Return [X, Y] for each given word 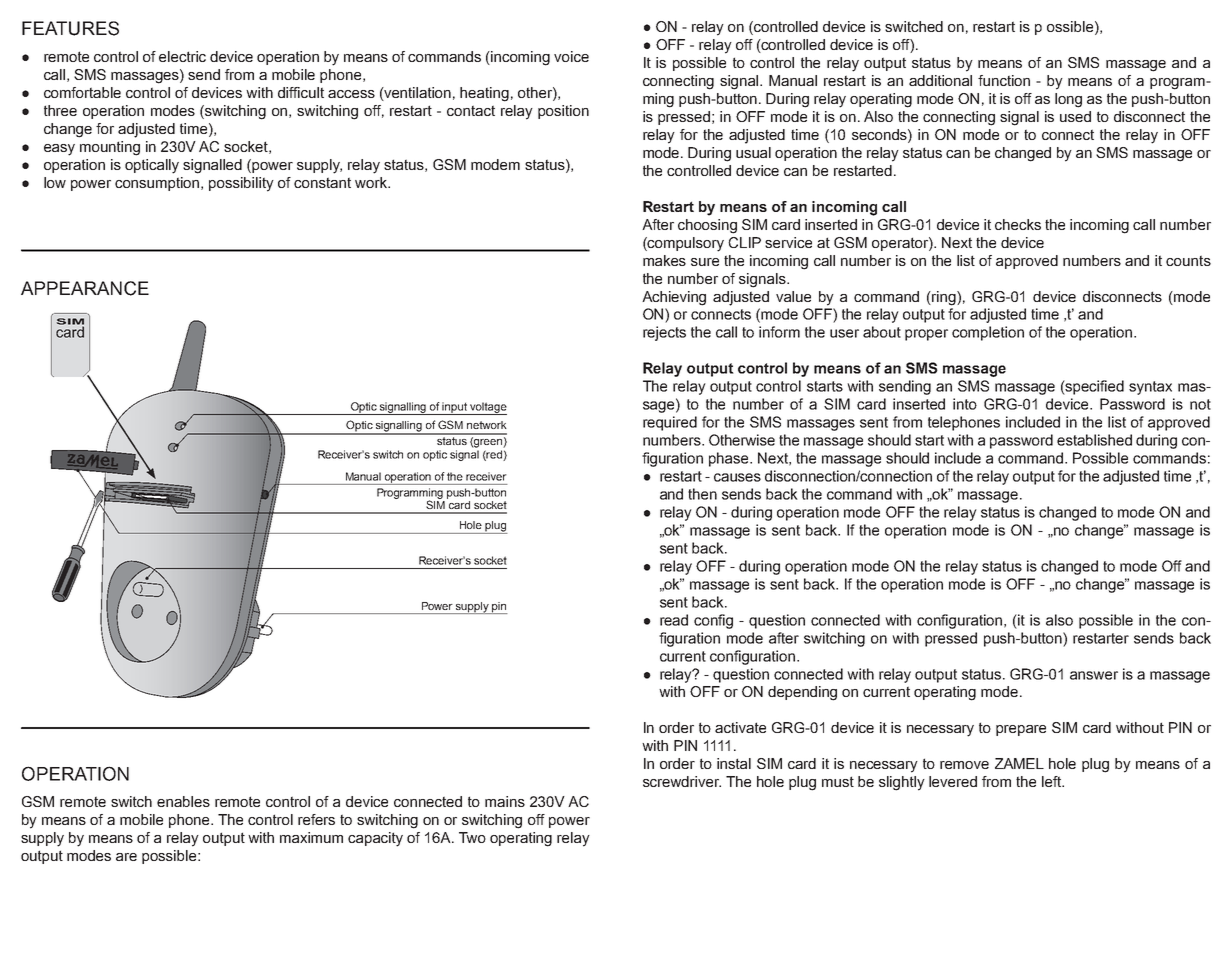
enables [183, 801]
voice [571, 56]
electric [182, 56]
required [670, 423]
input [455, 408]
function [1004, 80]
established [1094, 440]
